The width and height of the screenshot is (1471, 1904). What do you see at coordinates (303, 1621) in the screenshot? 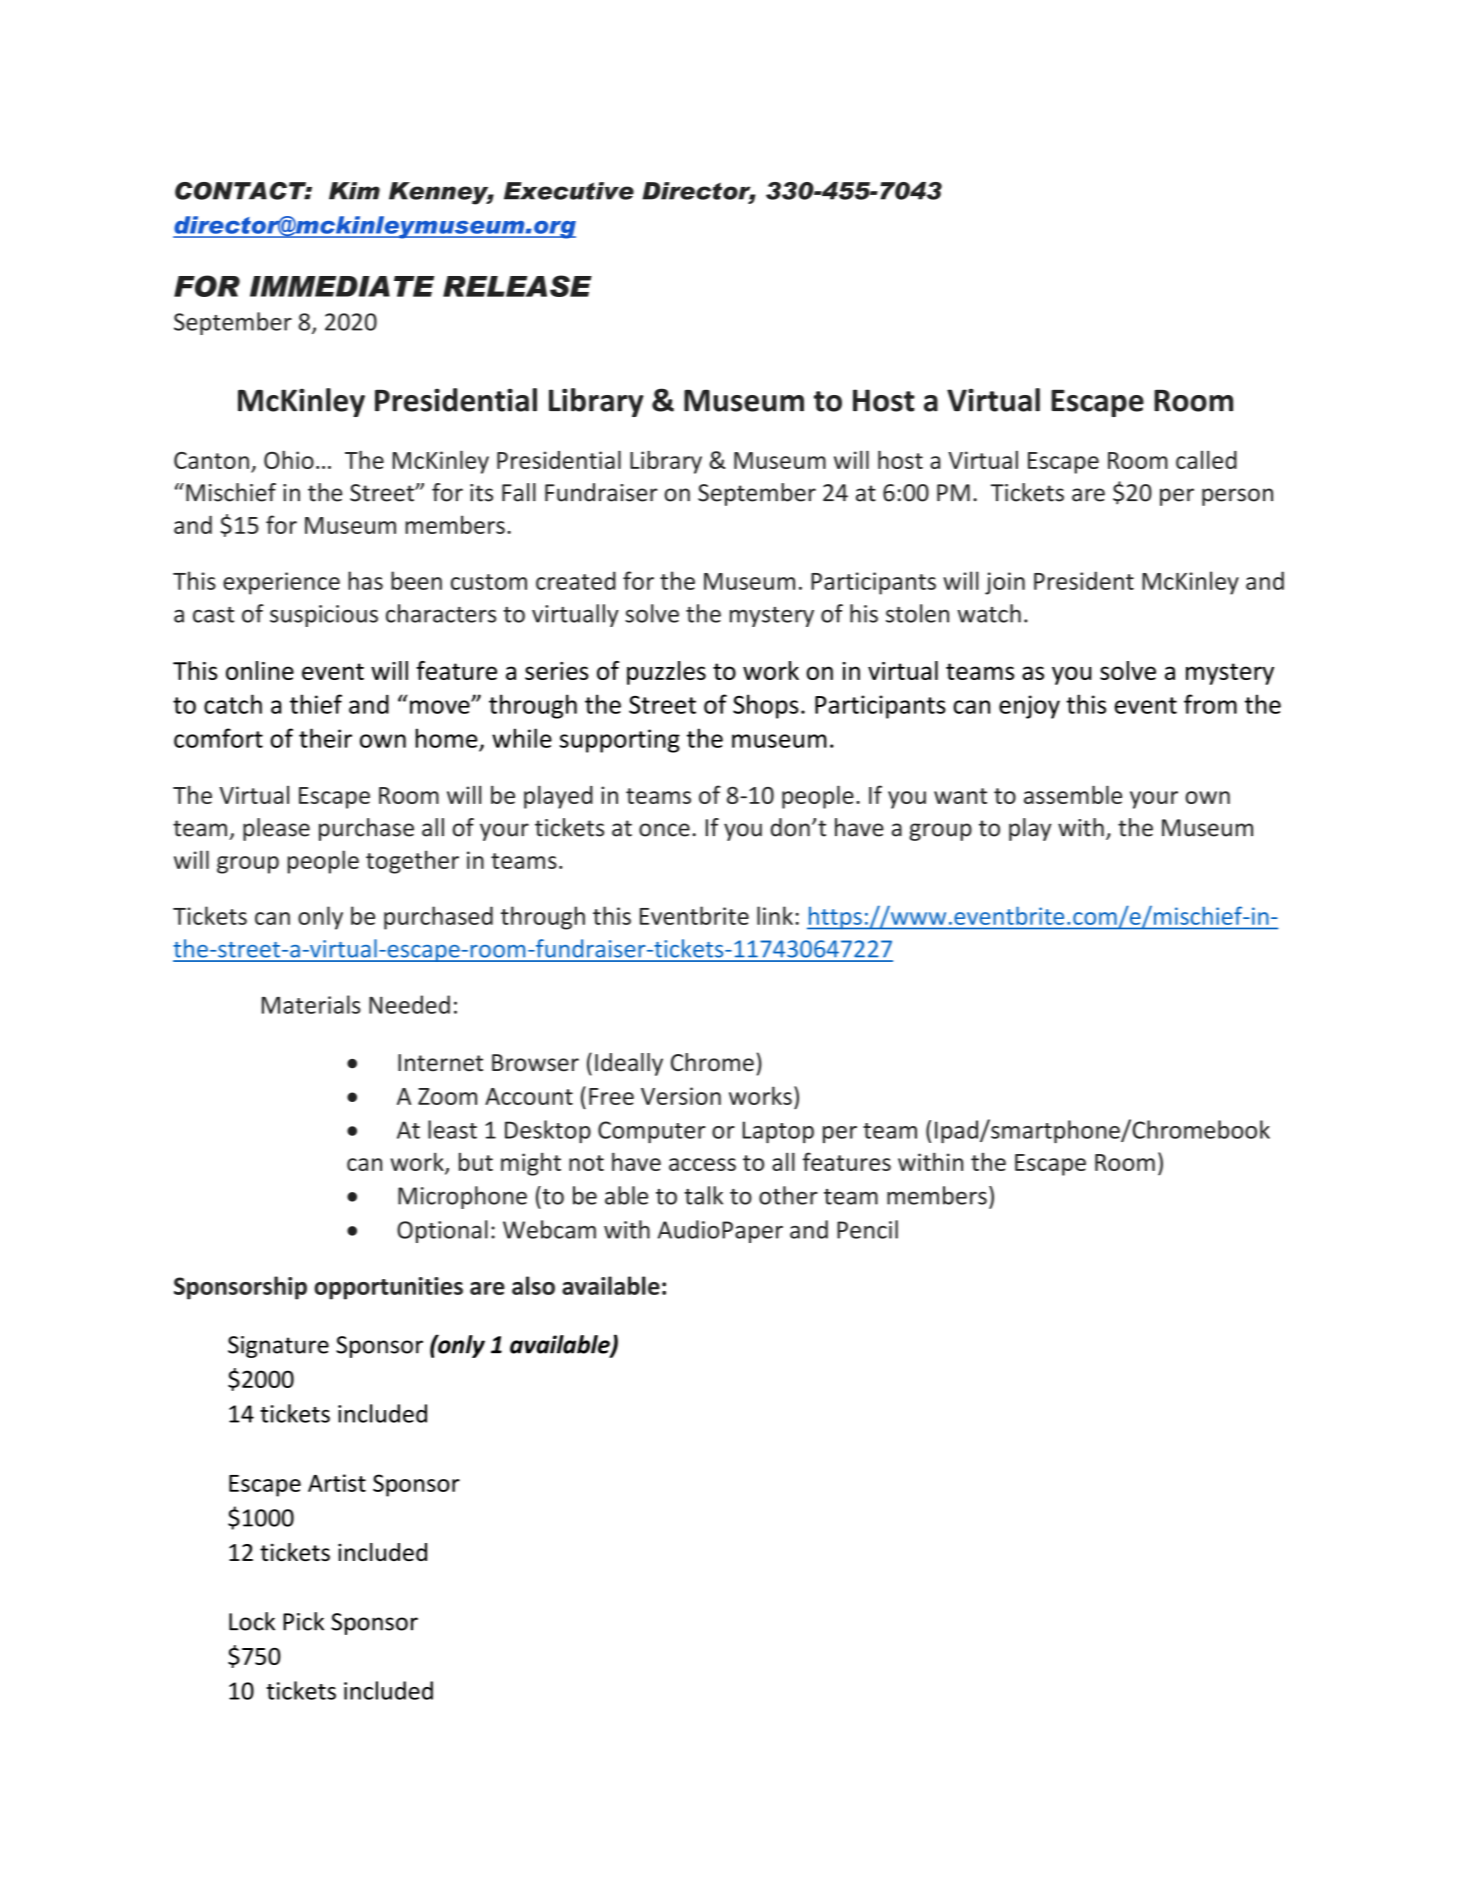
I see `Pick` at bounding box center [303, 1621].
